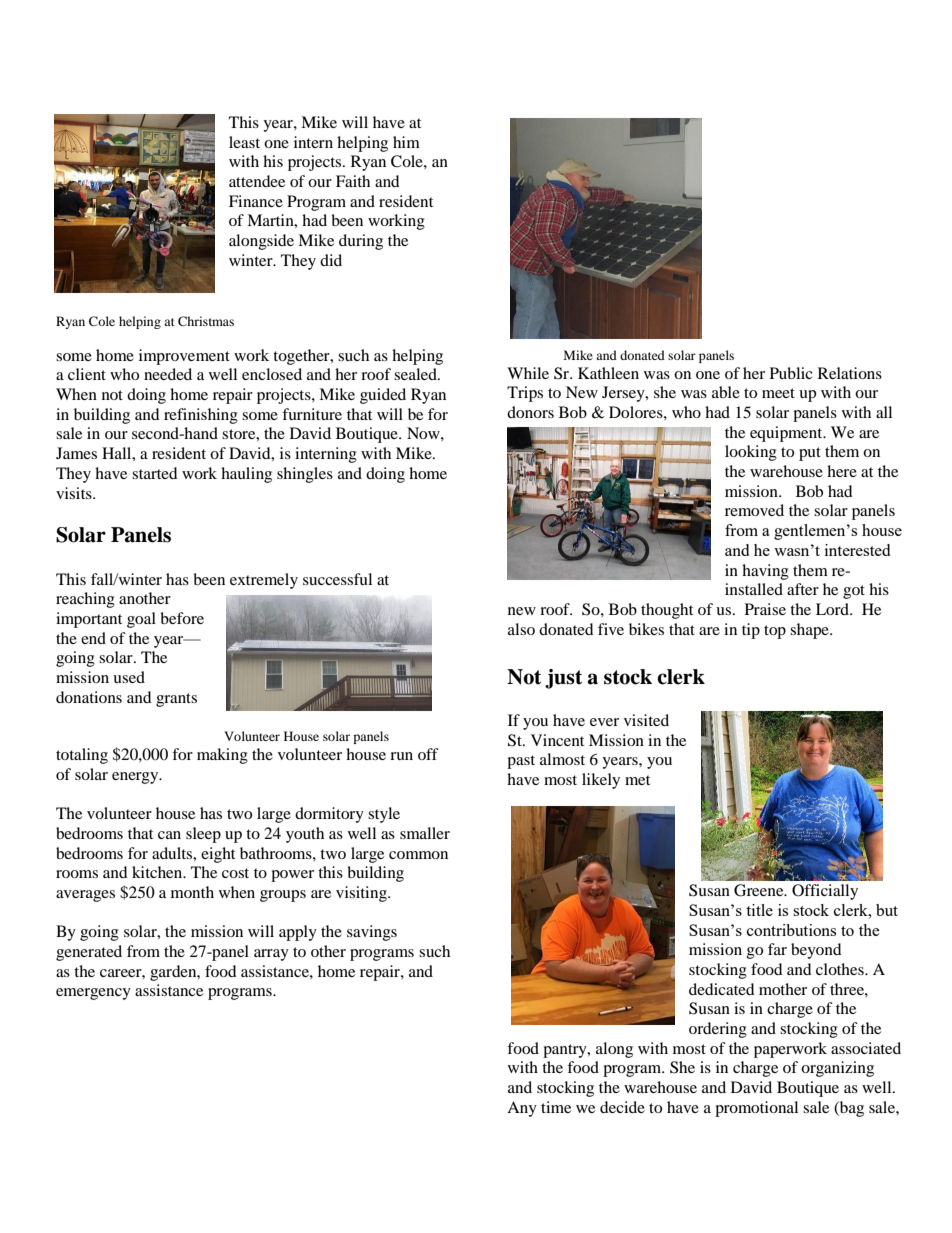 This screenshot has height=1233, width=952. What do you see at coordinates (778, 393) in the screenshot?
I see `meet` at bounding box center [778, 393].
